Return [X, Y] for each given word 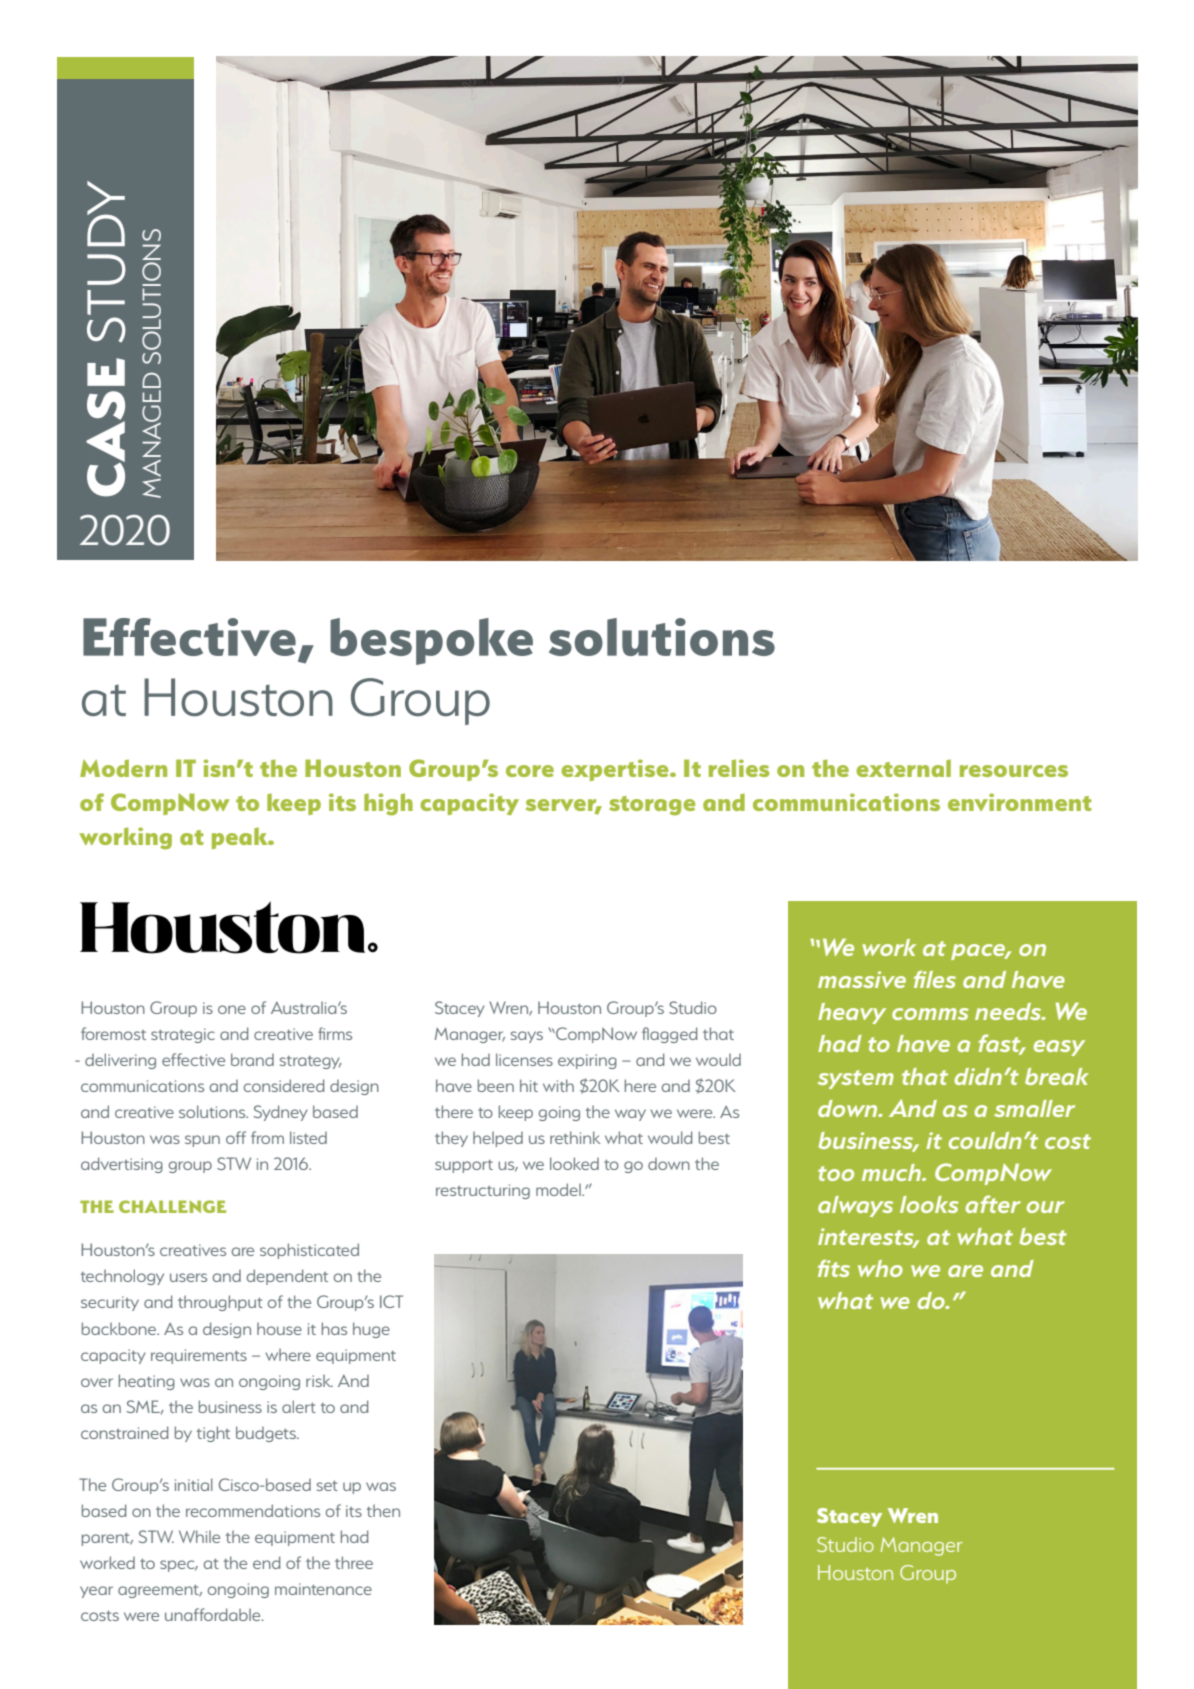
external [903, 768]
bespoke [431, 641]
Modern [123, 768]
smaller [1034, 1108]
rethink [575, 1137]
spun [202, 1141]
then [383, 1510]
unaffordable [214, 1614]
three [354, 1562]
